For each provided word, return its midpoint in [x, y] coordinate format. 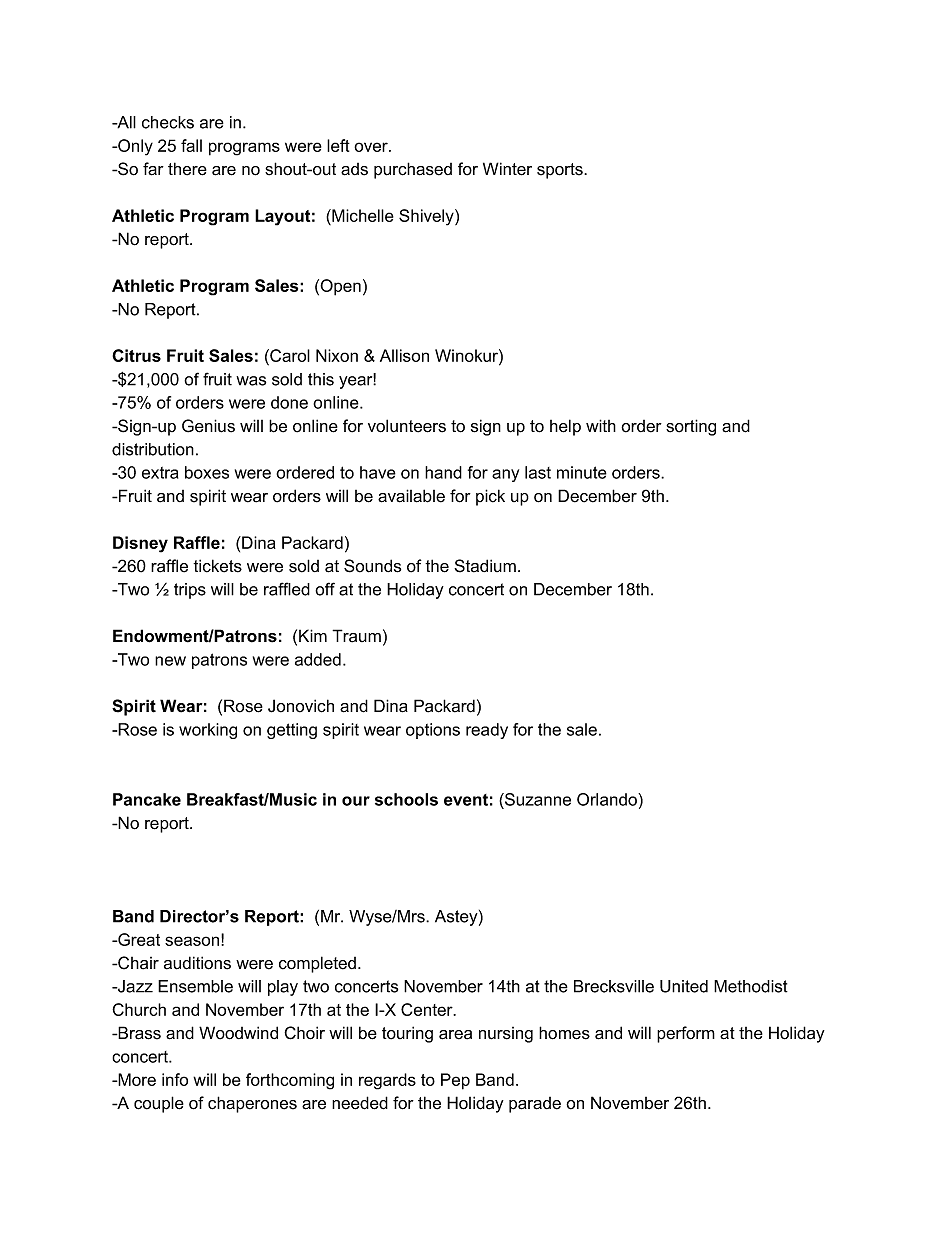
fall [191, 145]
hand [443, 472]
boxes [207, 472]
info [175, 1079]
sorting [691, 427]
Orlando [608, 799]
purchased [413, 170]
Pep [455, 1081]
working [208, 731]
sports [561, 171]
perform [686, 1034]
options [433, 731]
